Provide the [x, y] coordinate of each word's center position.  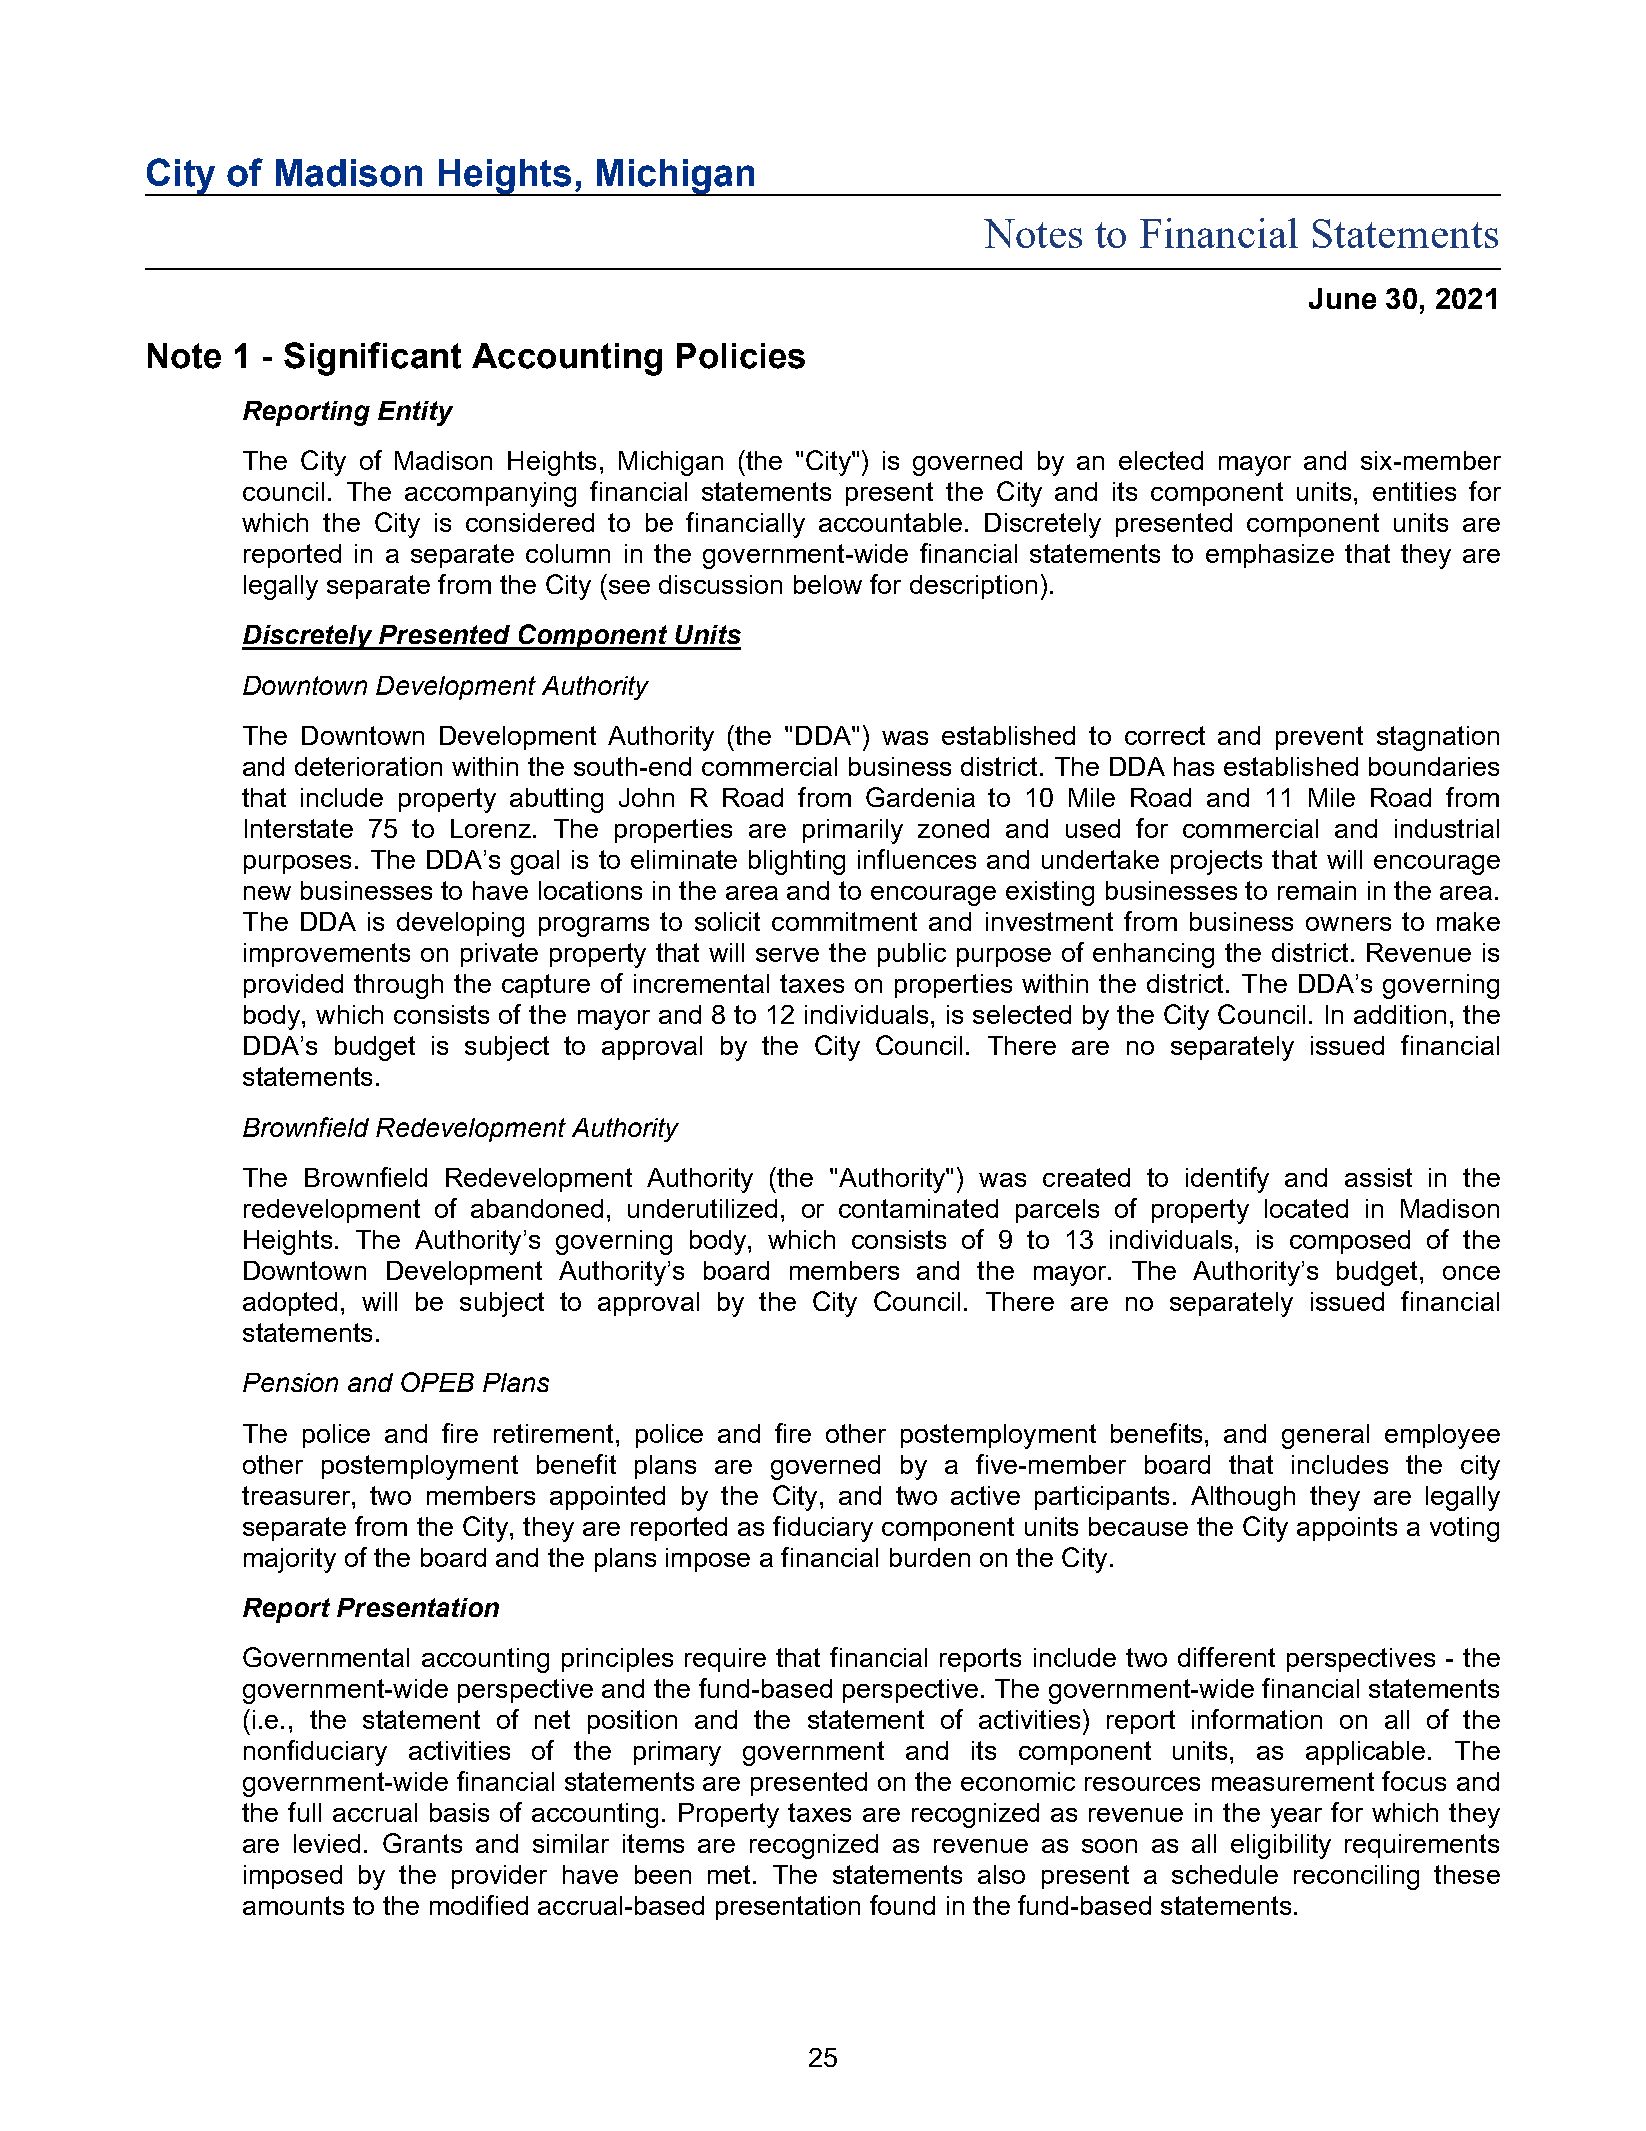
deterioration [368, 766]
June [1342, 298]
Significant [372, 359]
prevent [1319, 738]
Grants [422, 1843]
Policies [741, 356]
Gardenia [920, 797]
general [1325, 1436]
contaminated [918, 1208]
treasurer [297, 1495]
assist [1378, 1177]
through [398, 986]
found [902, 1905]
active [985, 1495]
